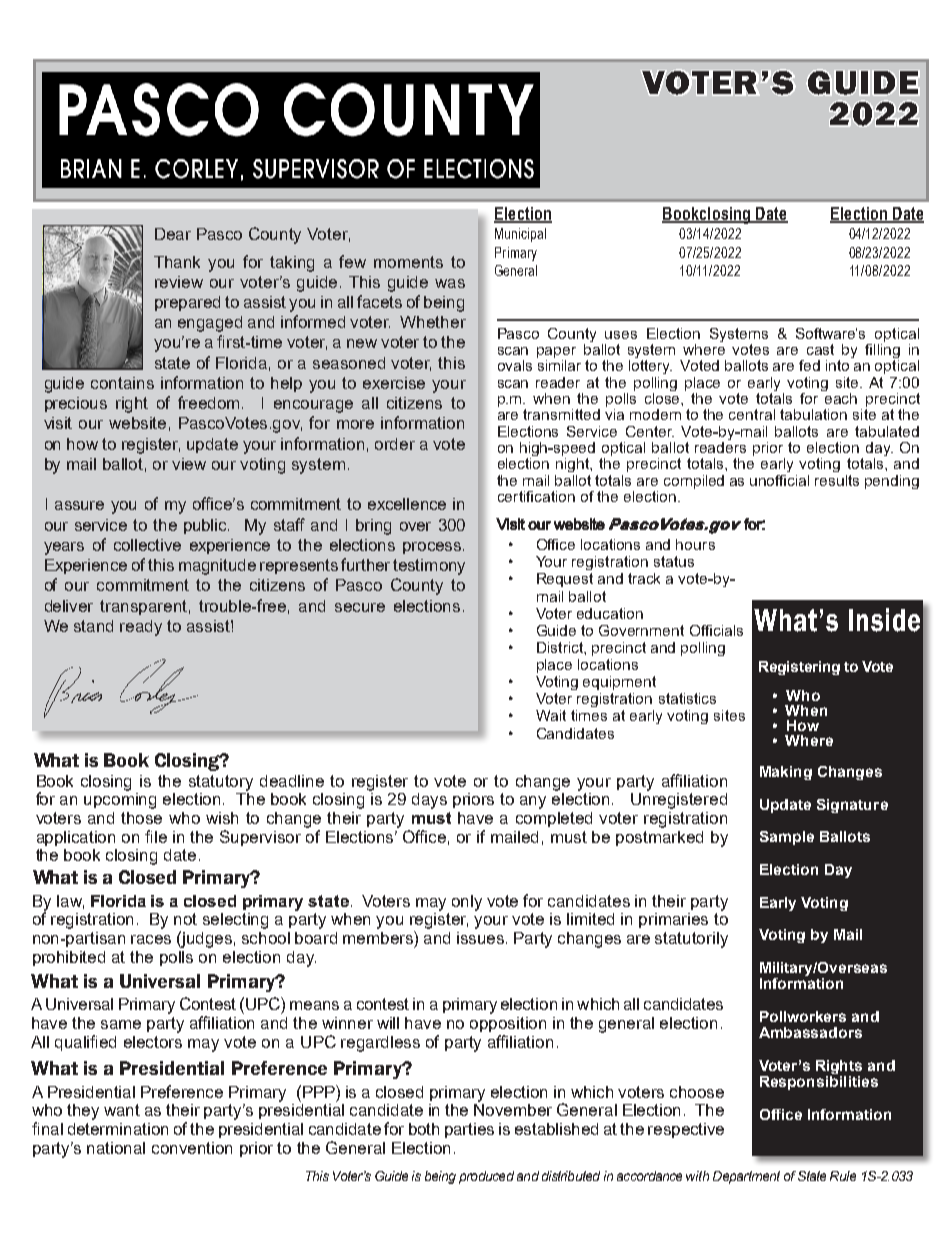 This screenshot has width=952, height=1233. I want to click on national, so click(116, 1148).
